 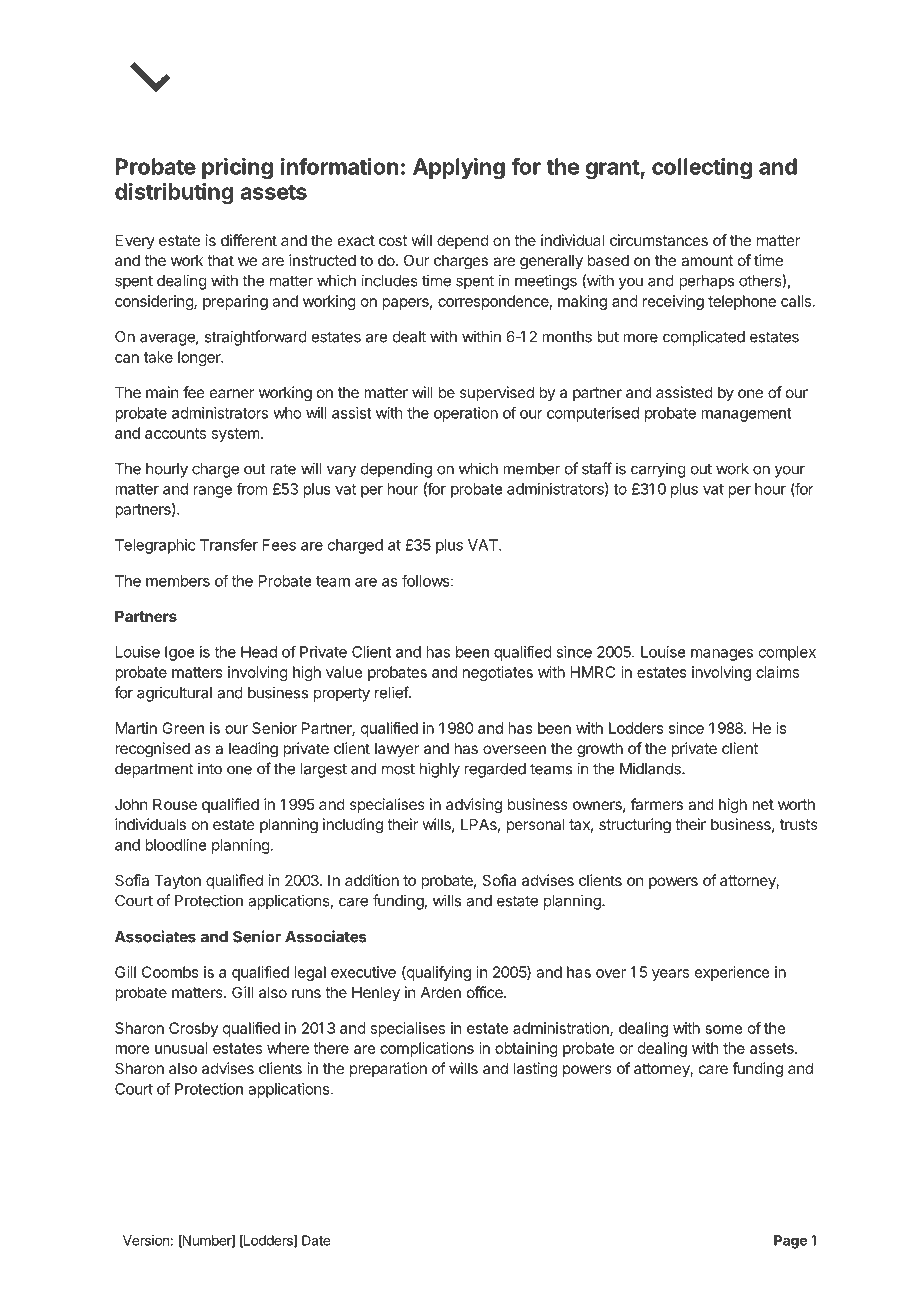 I want to click on Transfer, so click(x=229, y=545).
